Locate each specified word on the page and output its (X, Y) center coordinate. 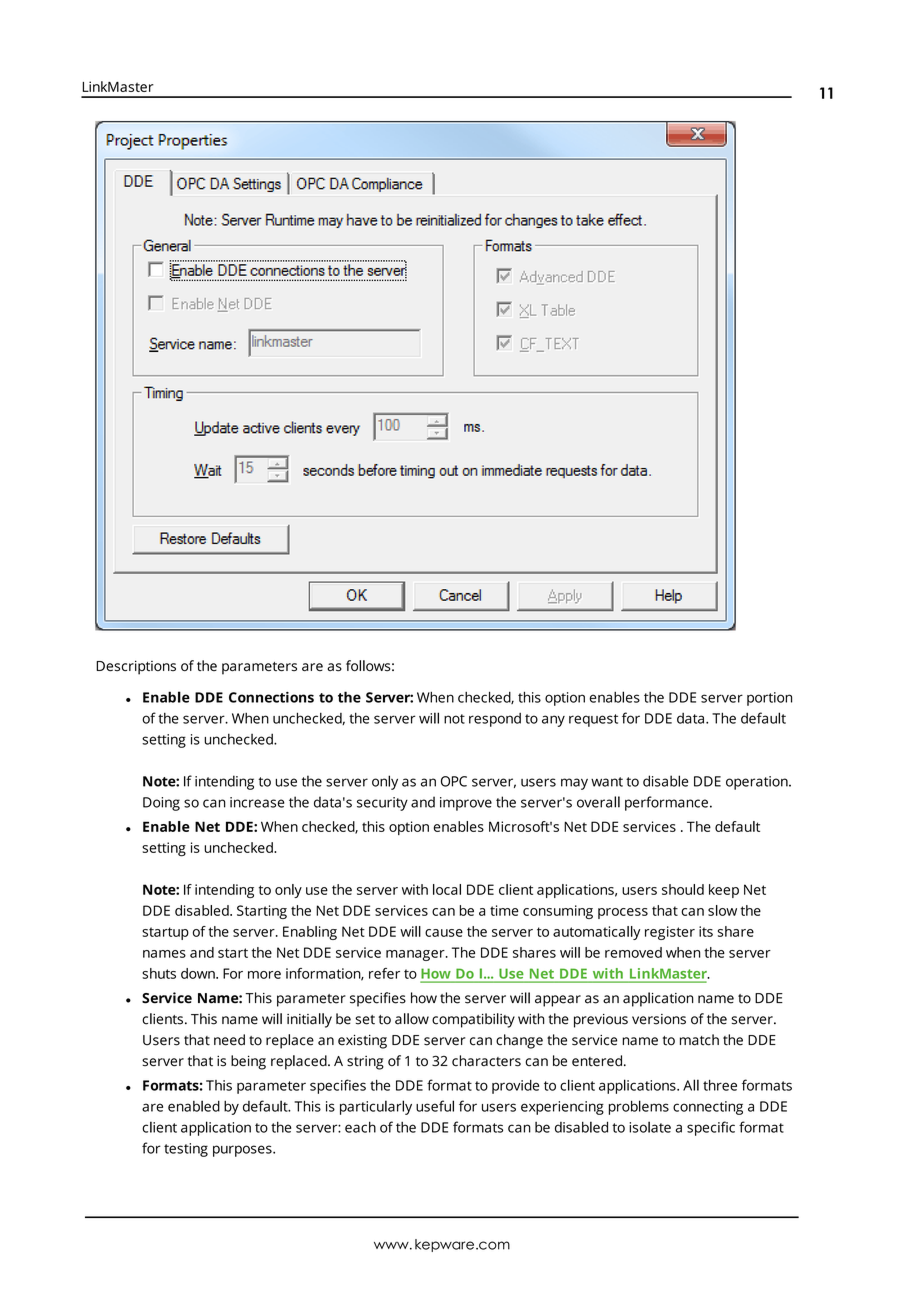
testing (186, 1150)
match (699, 1040)
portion (769, 699)
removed (633, 952)
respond (495, 720)
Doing (161, 804)
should (683, 889)
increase (257, 802)
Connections (271, 697)
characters (486, 1061)
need (229, 1040)
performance (666, 803)
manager (416, 955)
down (199, 973)
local (447, 889)
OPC (454, 781)
